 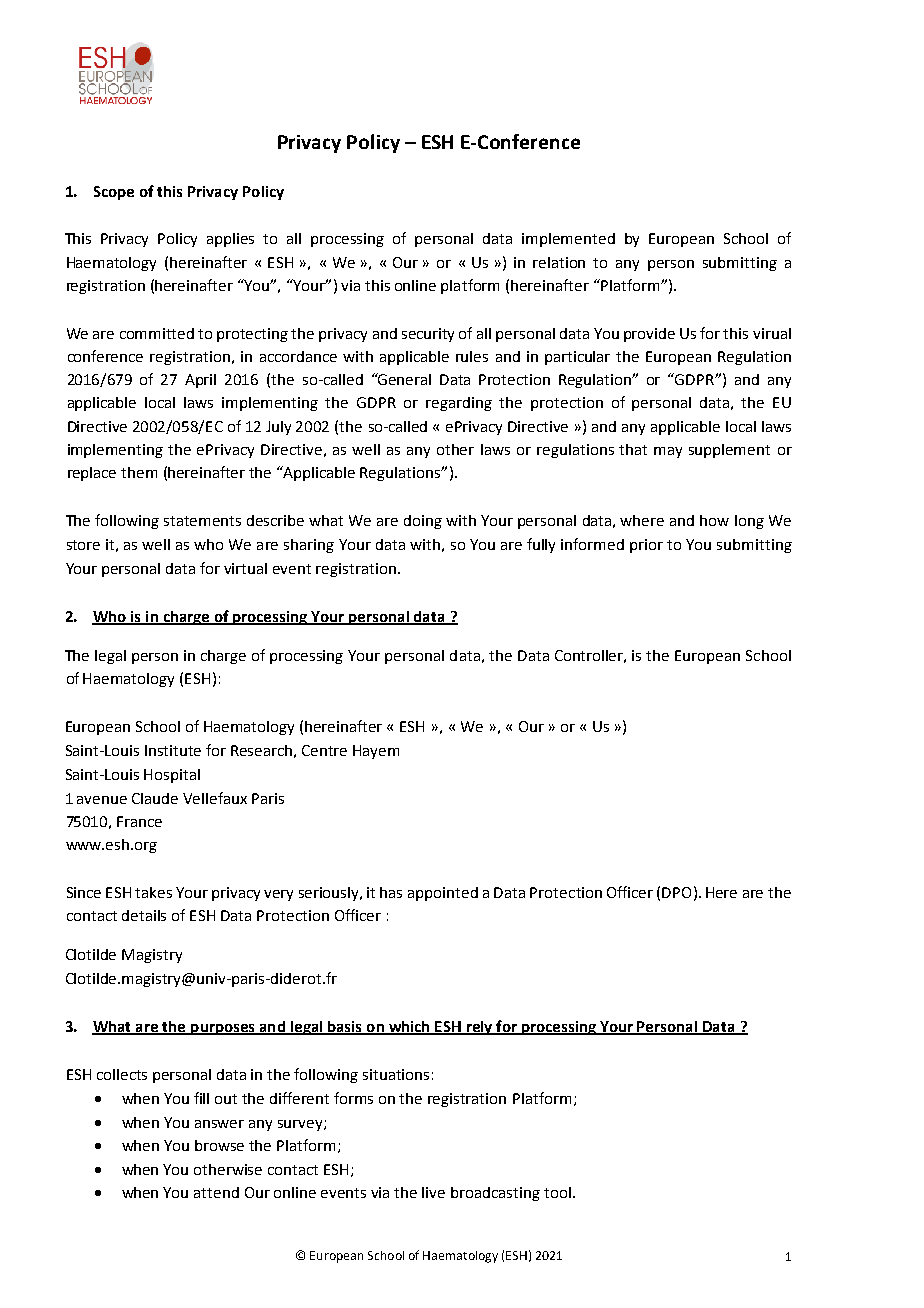 I want to click on prior, so click(x=646, y=546).
